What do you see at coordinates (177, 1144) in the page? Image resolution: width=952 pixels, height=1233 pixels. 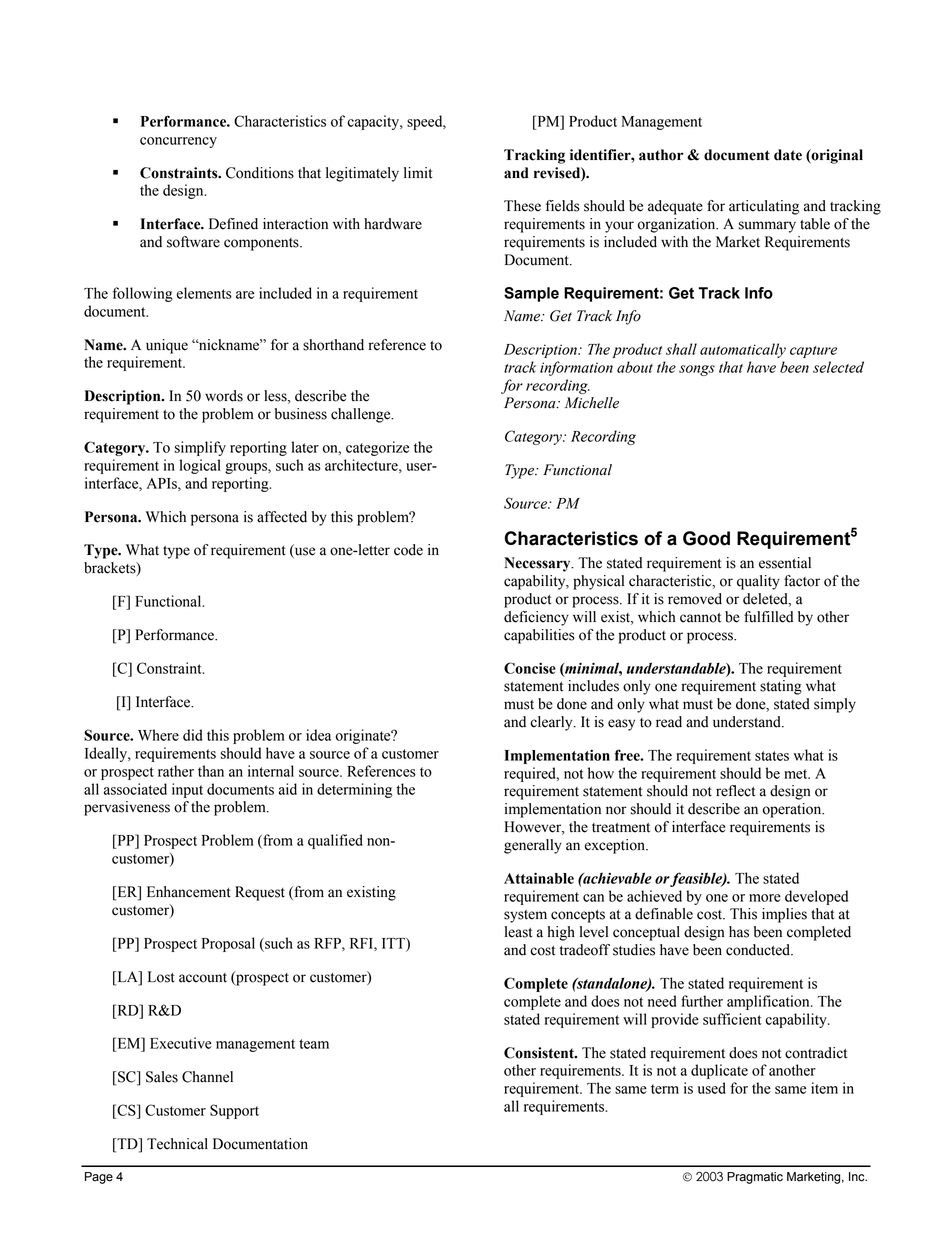 I see `Technical` at bounding box center [177, 1144].
